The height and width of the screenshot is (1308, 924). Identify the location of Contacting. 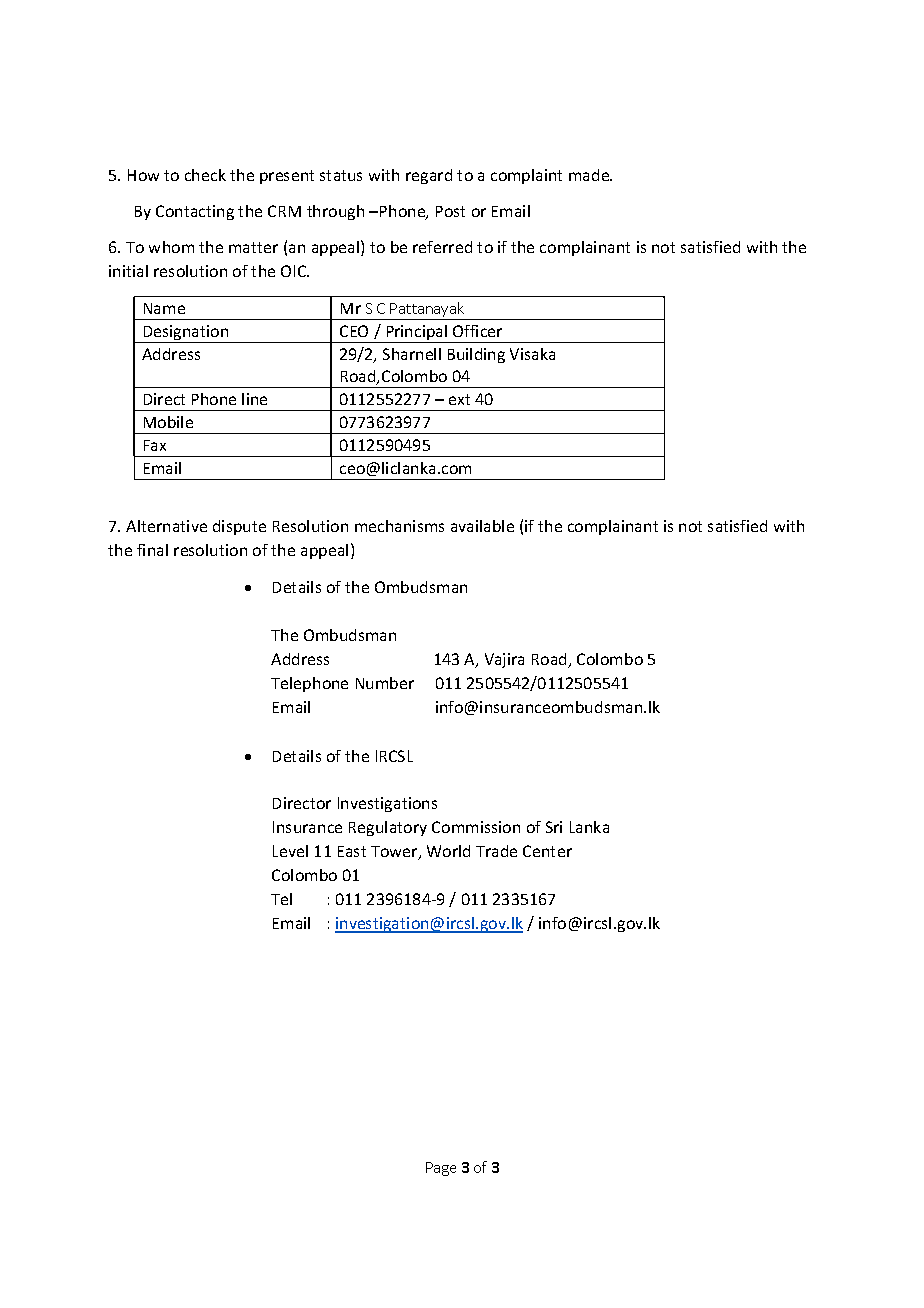
(195, 212).
